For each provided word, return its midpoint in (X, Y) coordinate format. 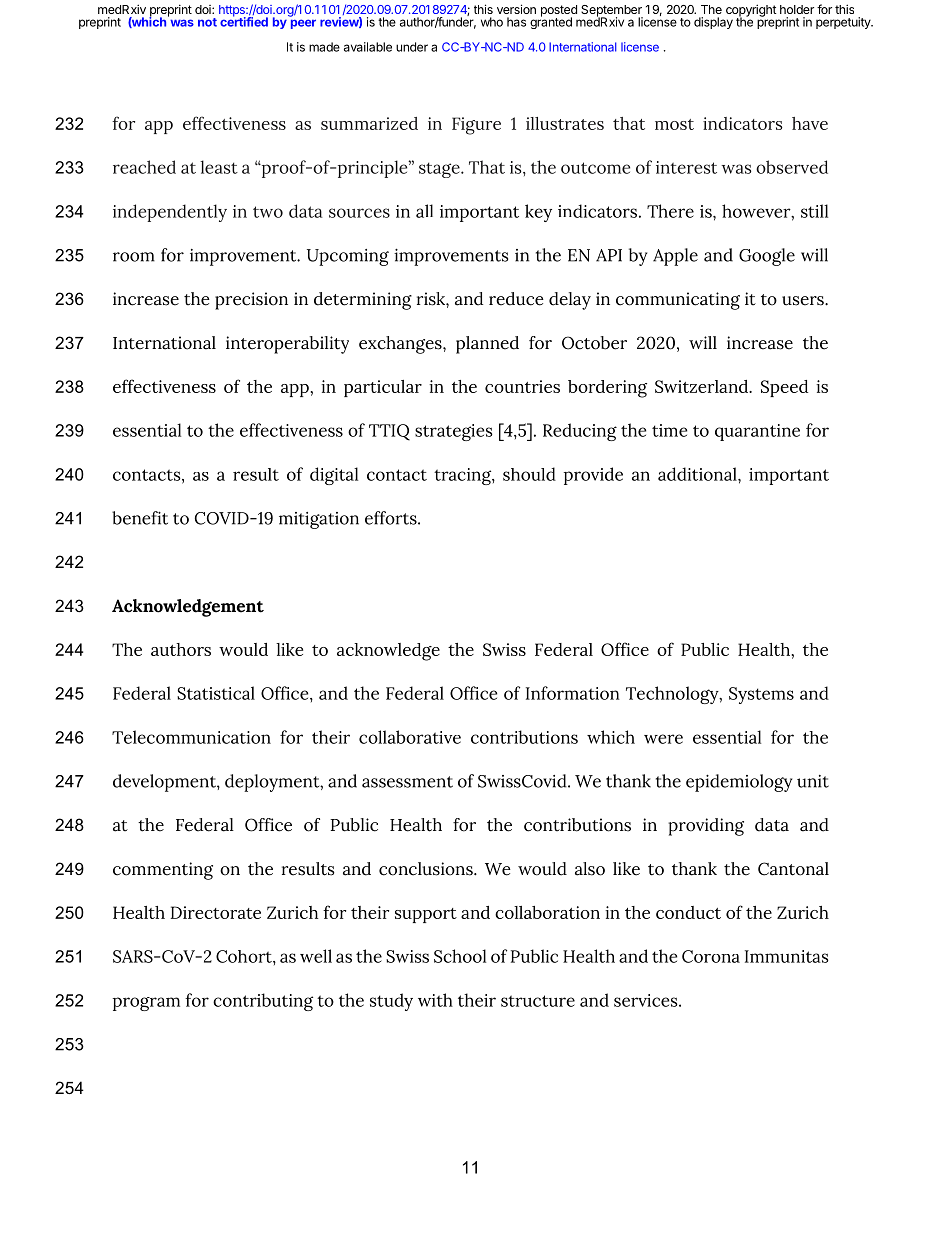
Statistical (216, 693)
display (713, 23)
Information (573, 693)
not (207, 22)
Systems (761, 695)
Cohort (245, 956)
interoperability (287, 345)
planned (487, 345)
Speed (784, 388)
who (492, 22)
